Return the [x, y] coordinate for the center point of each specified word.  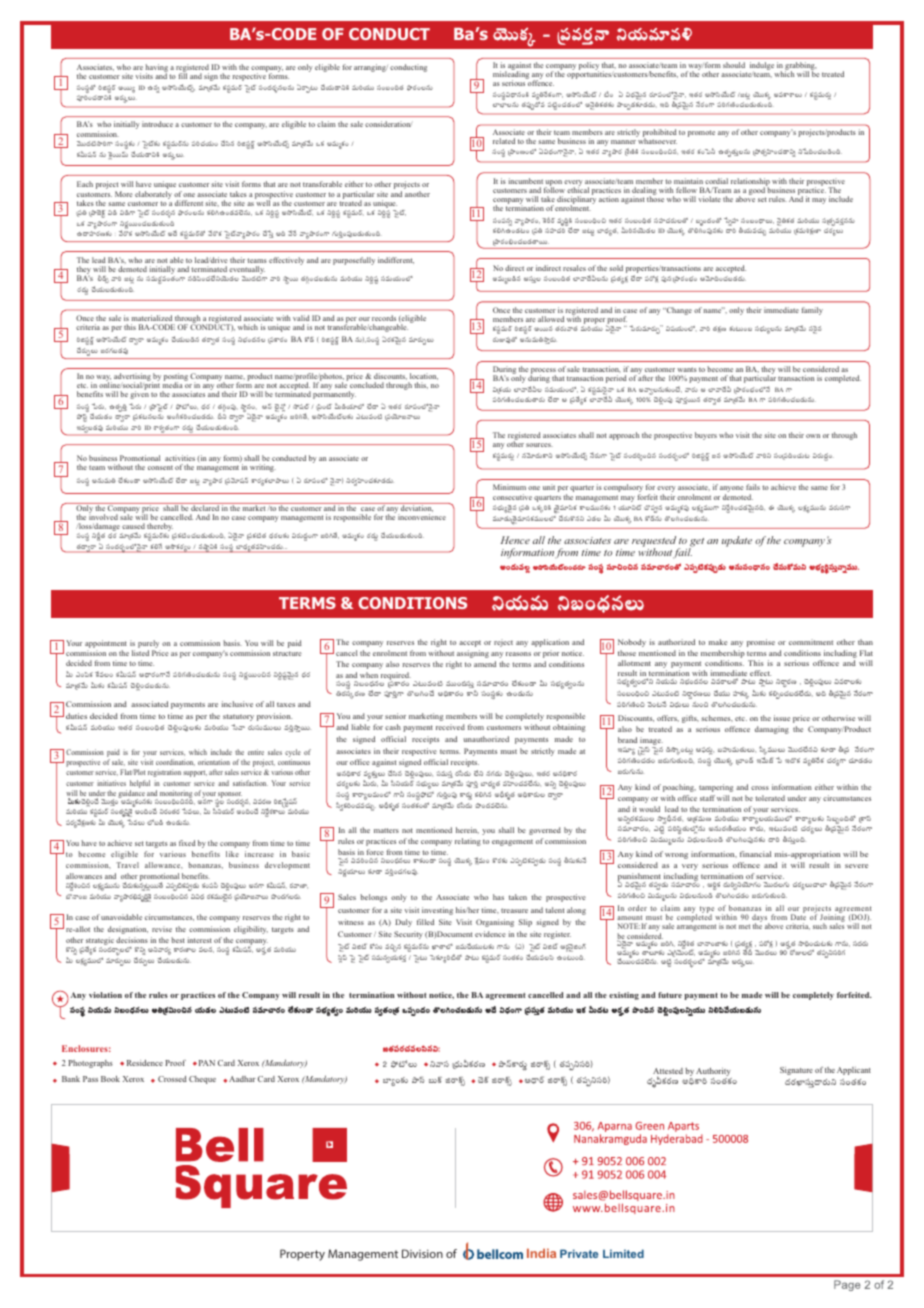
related [504, 141]
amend [485, 664]
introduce [157, 124]
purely [149, 645]
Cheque [202, 1080]
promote [701, 133]
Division [422, 1253]
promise [761, 643]
